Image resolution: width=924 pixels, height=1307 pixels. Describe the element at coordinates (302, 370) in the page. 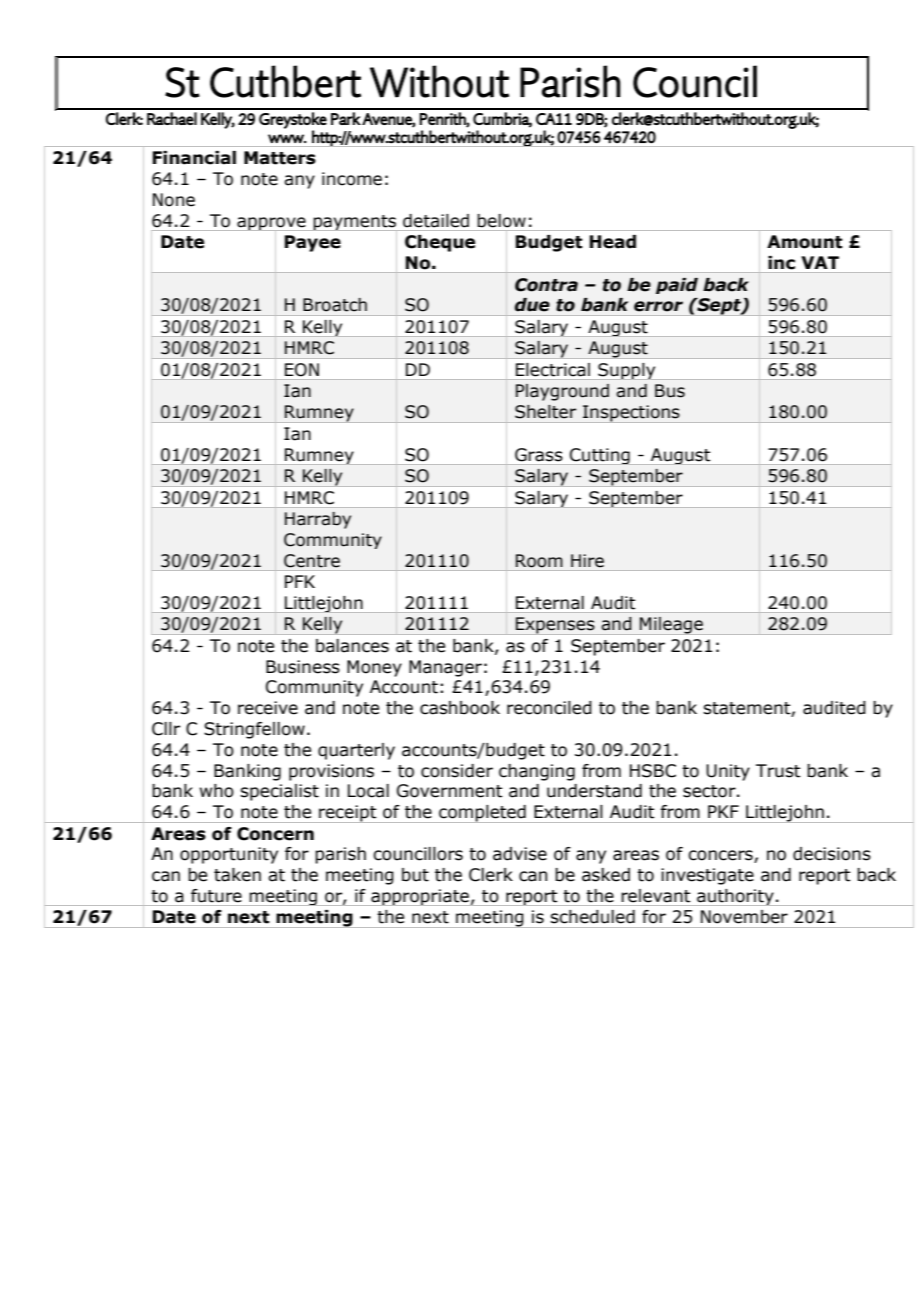

I see `EON` at that location.
